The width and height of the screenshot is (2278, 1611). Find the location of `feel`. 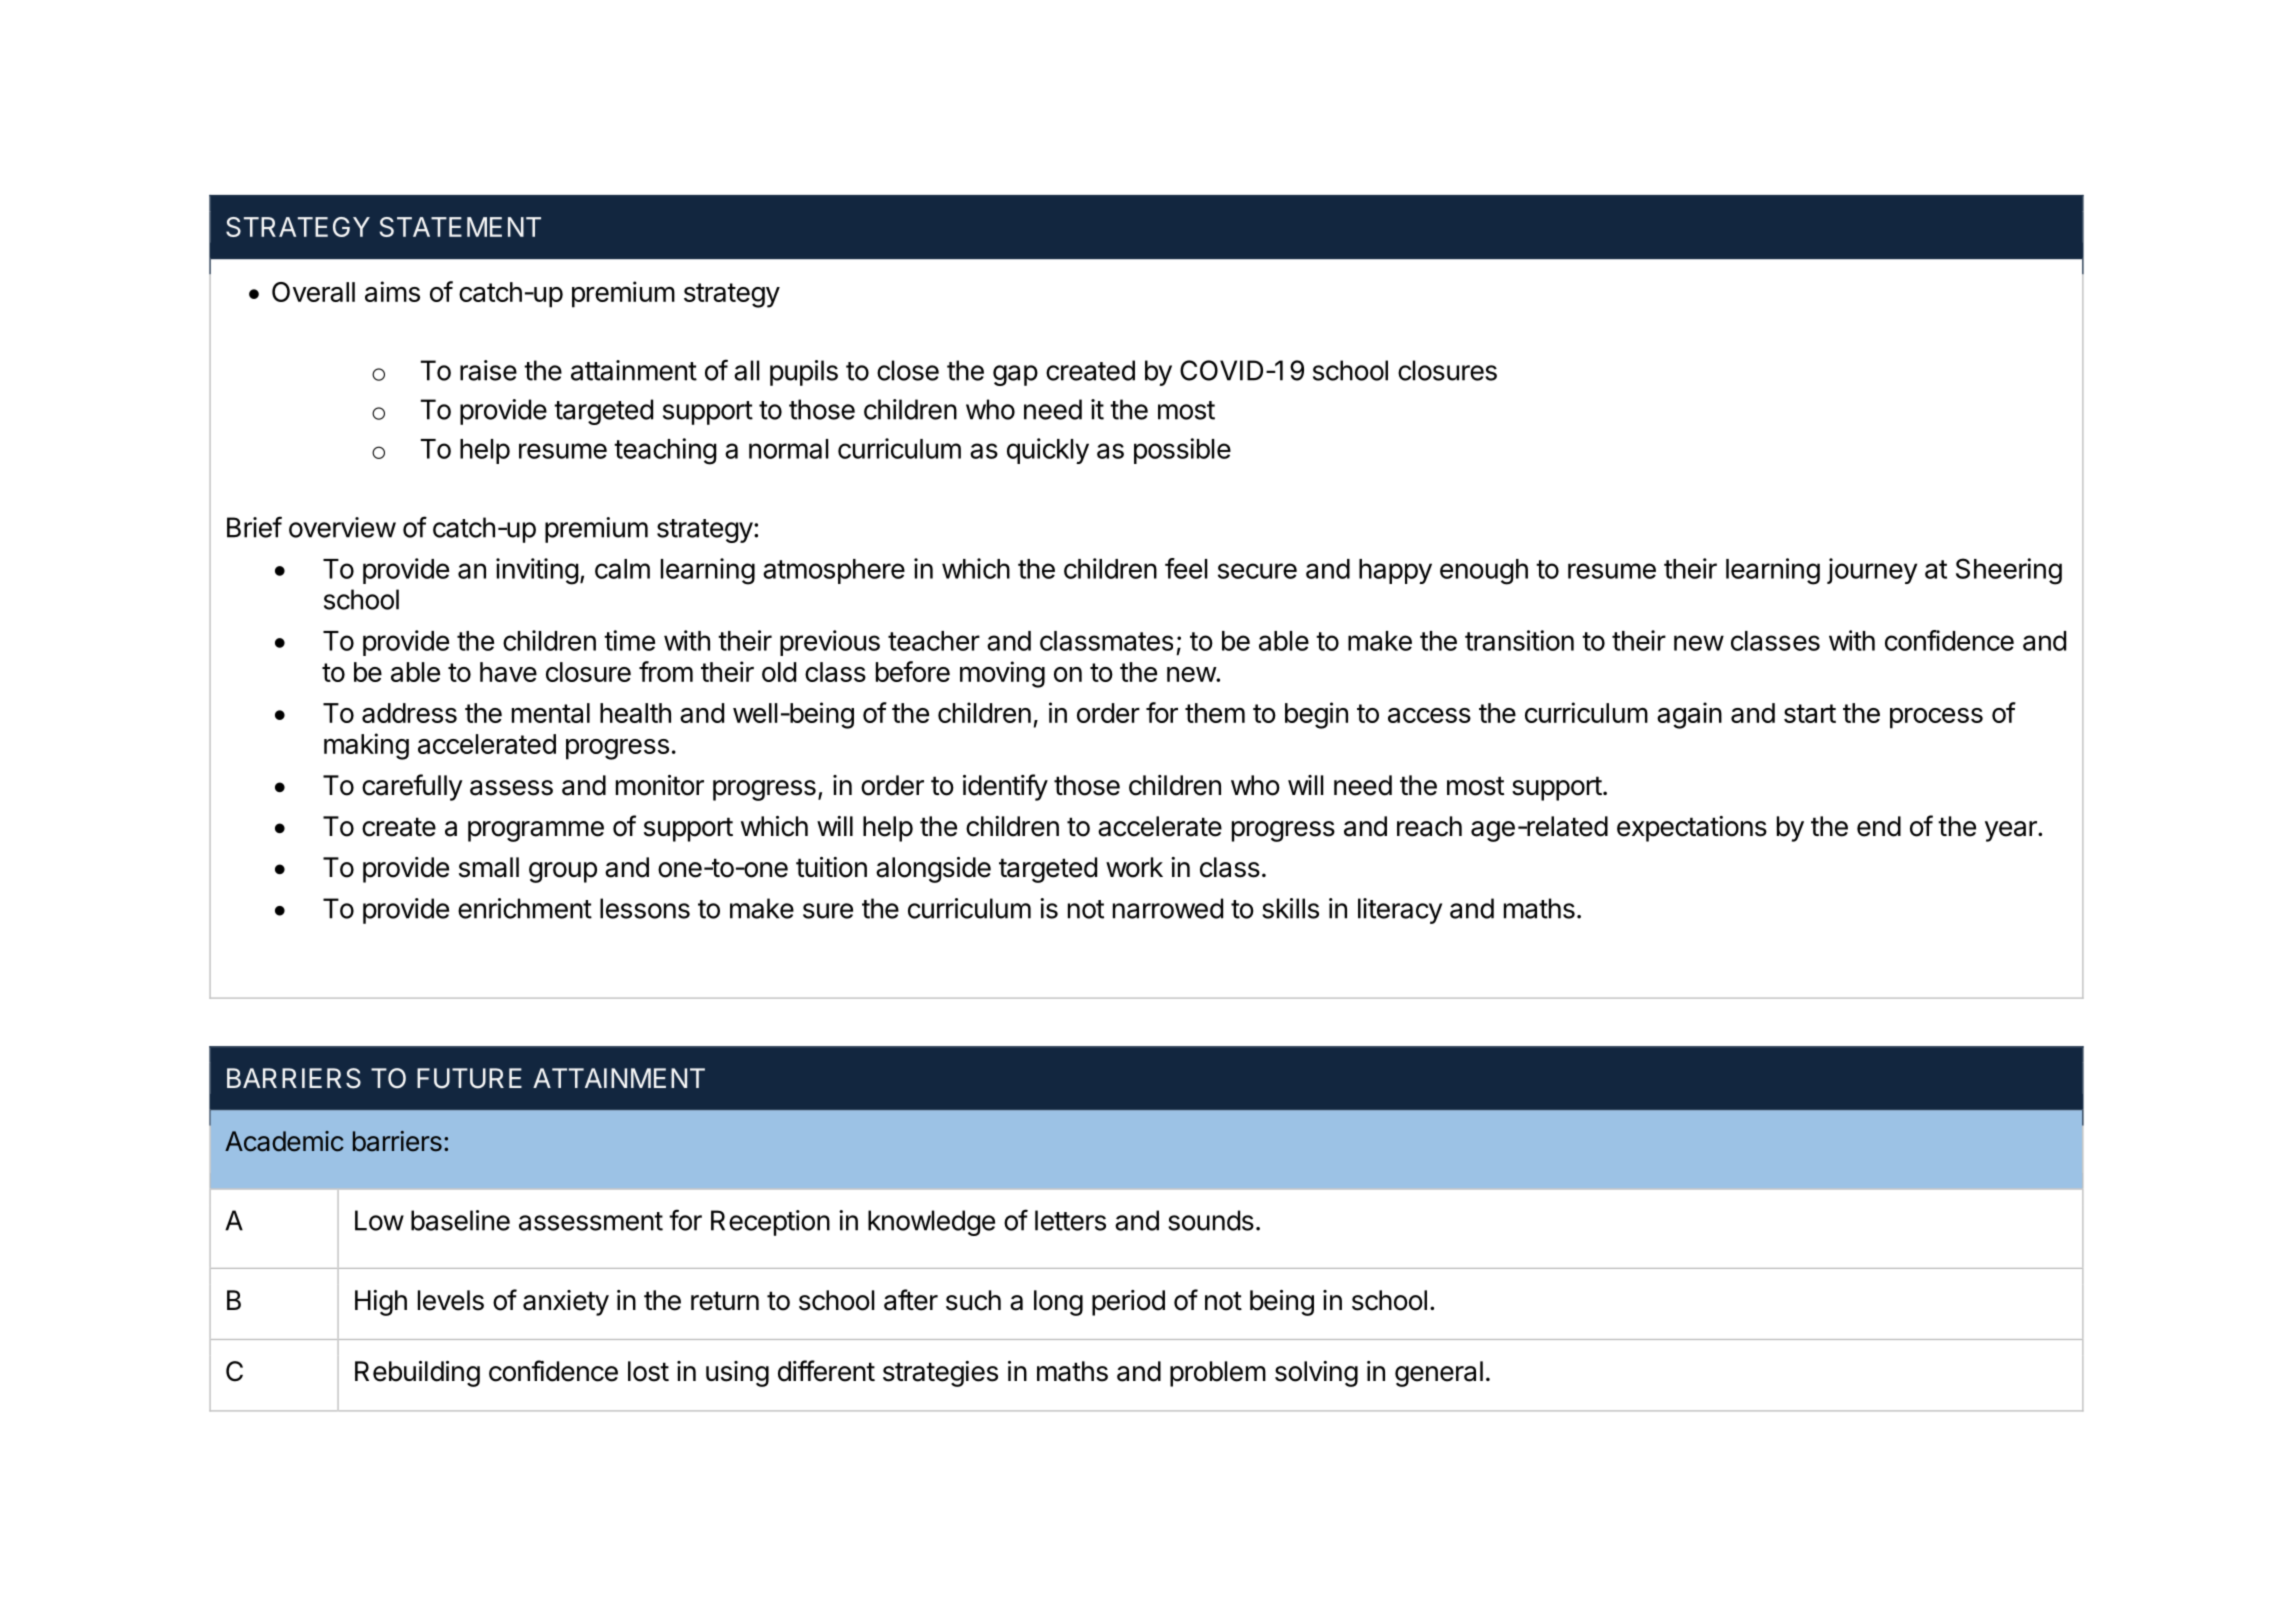

feel is located at coordinates (1186, 568).
